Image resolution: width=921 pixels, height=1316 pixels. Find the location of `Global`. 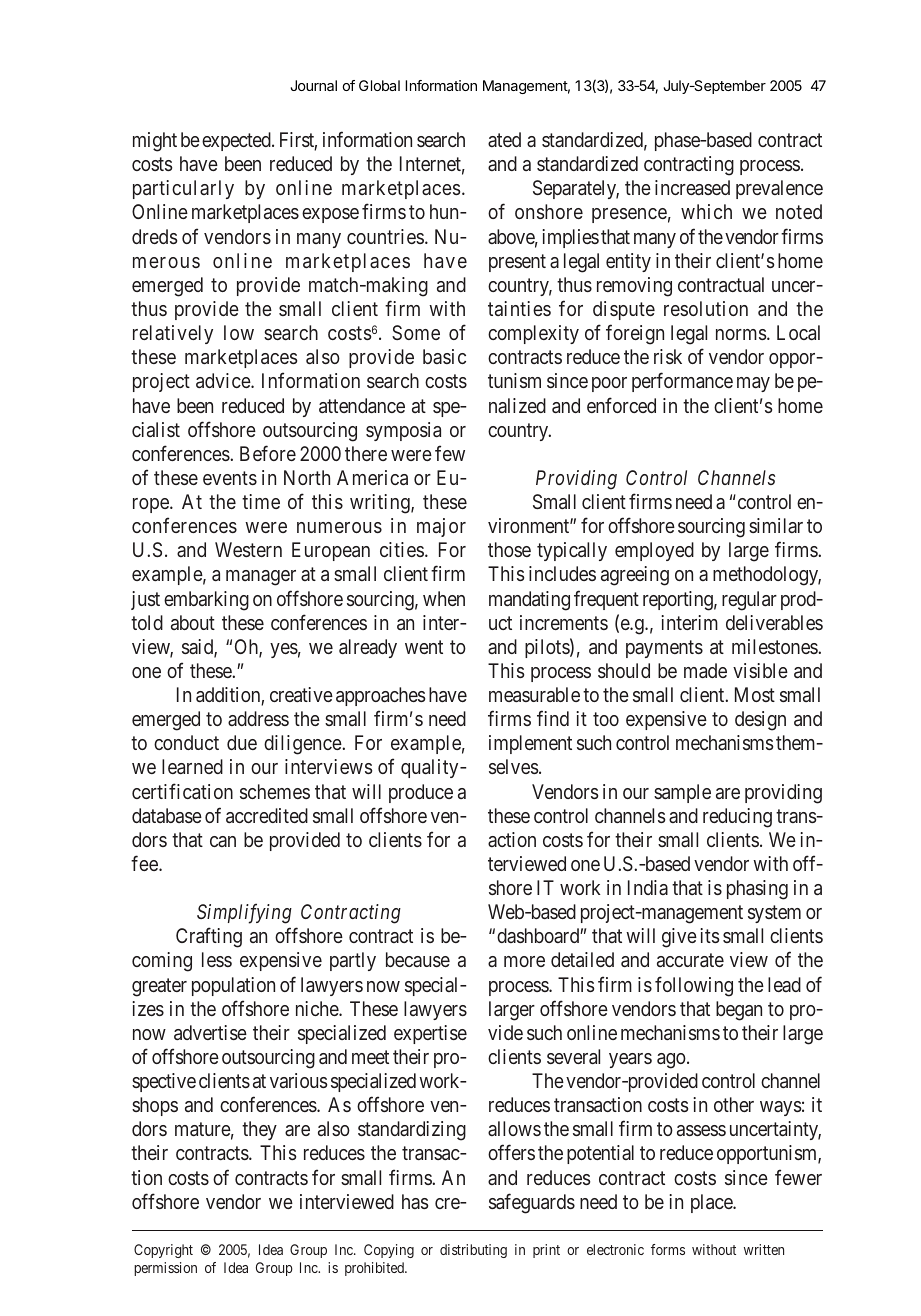

Global is located at coordinates (379, 85).
